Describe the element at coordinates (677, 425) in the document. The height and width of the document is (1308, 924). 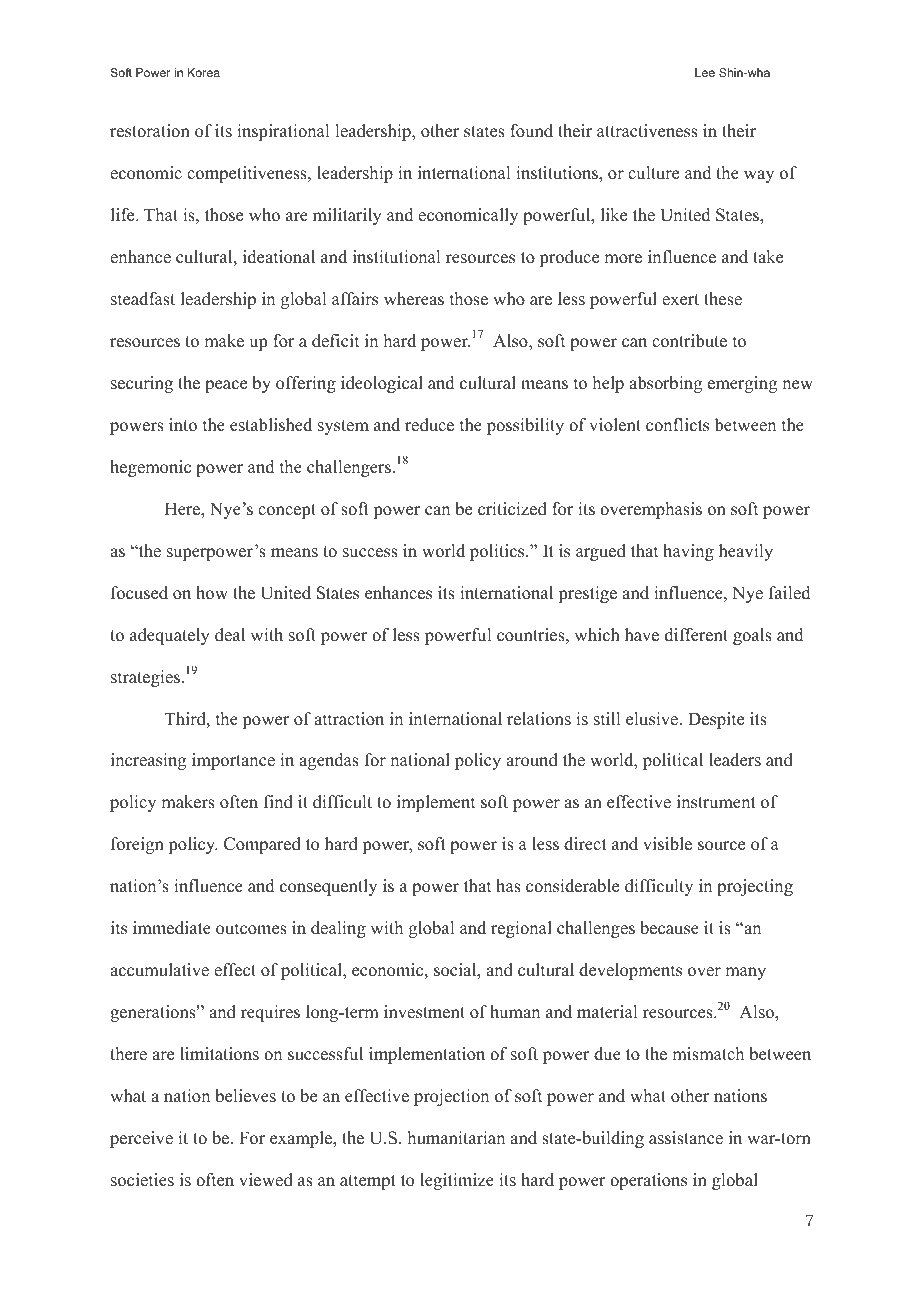
I see `conflicts` at that location.
